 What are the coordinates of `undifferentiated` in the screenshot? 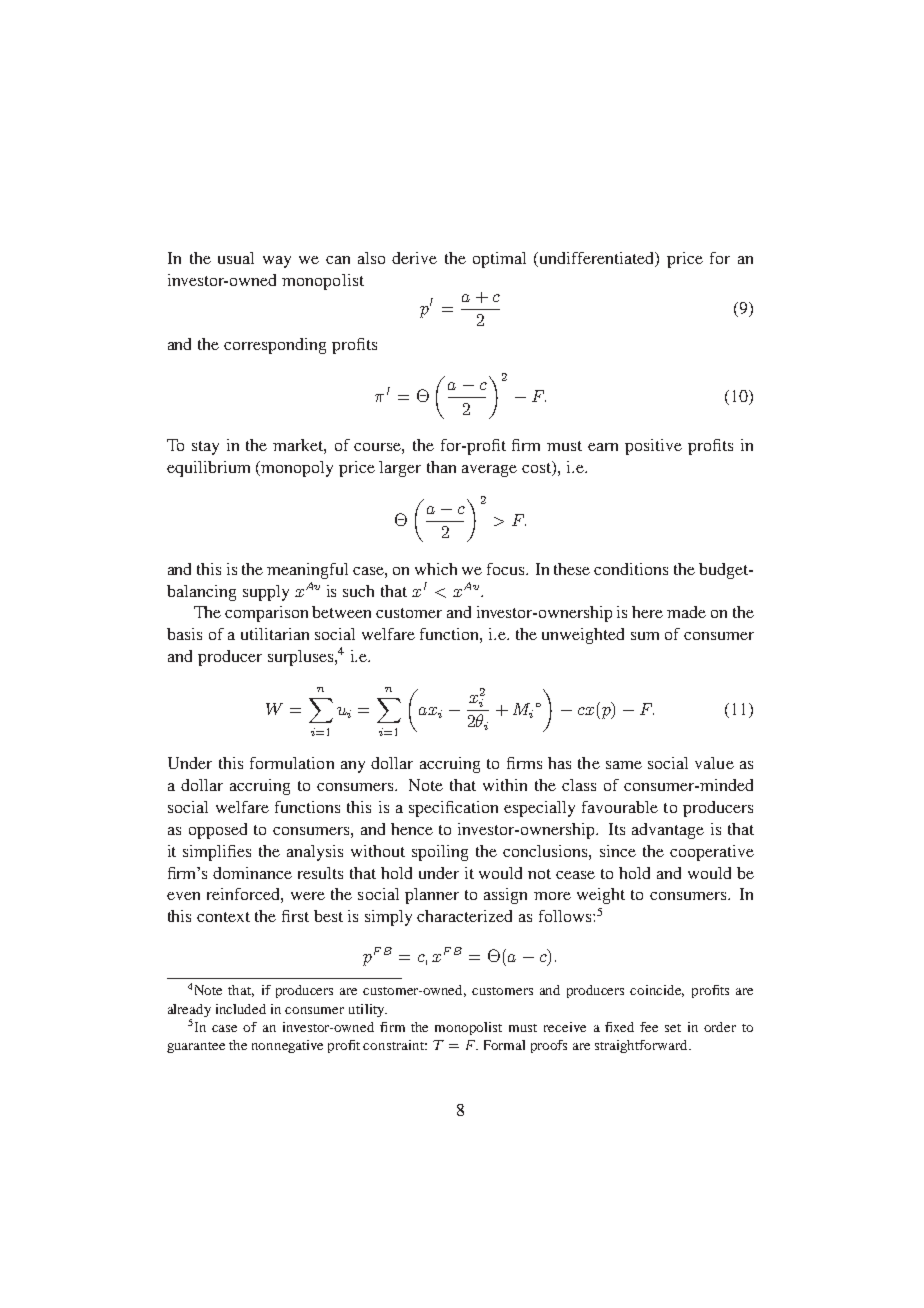 It's located at (597, 259).
